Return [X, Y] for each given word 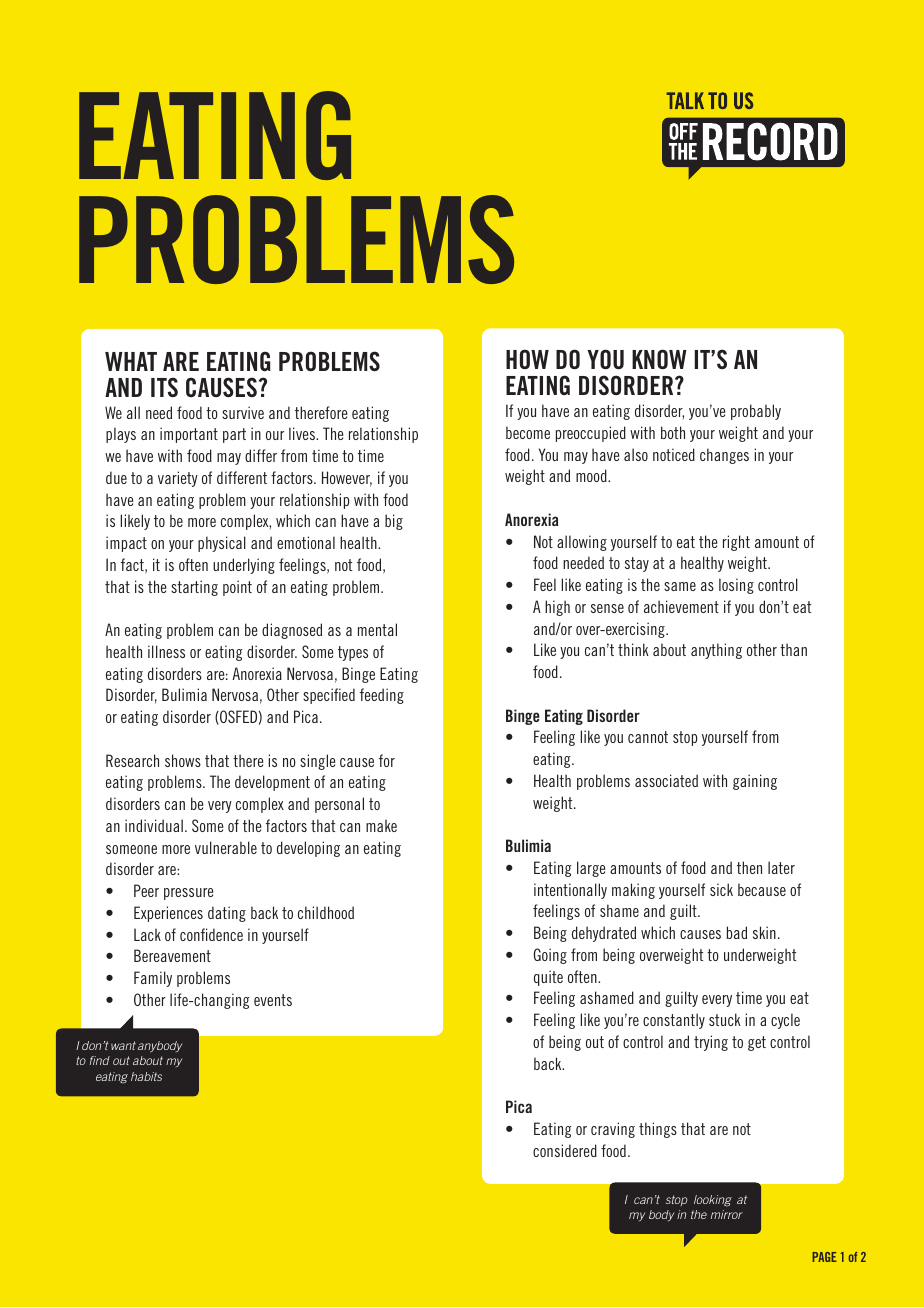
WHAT [131, 361]
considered [565, 1150]
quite [548, 978]
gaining [755, 782]
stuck [725, 1019]
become [528, 432]
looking [713, 1201]
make [381, 826]
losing [736, 586]
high [557, 608]
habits [146, 1076]
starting [194, 588]
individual [154, 825]
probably [756, 412]
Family [153, 979]
